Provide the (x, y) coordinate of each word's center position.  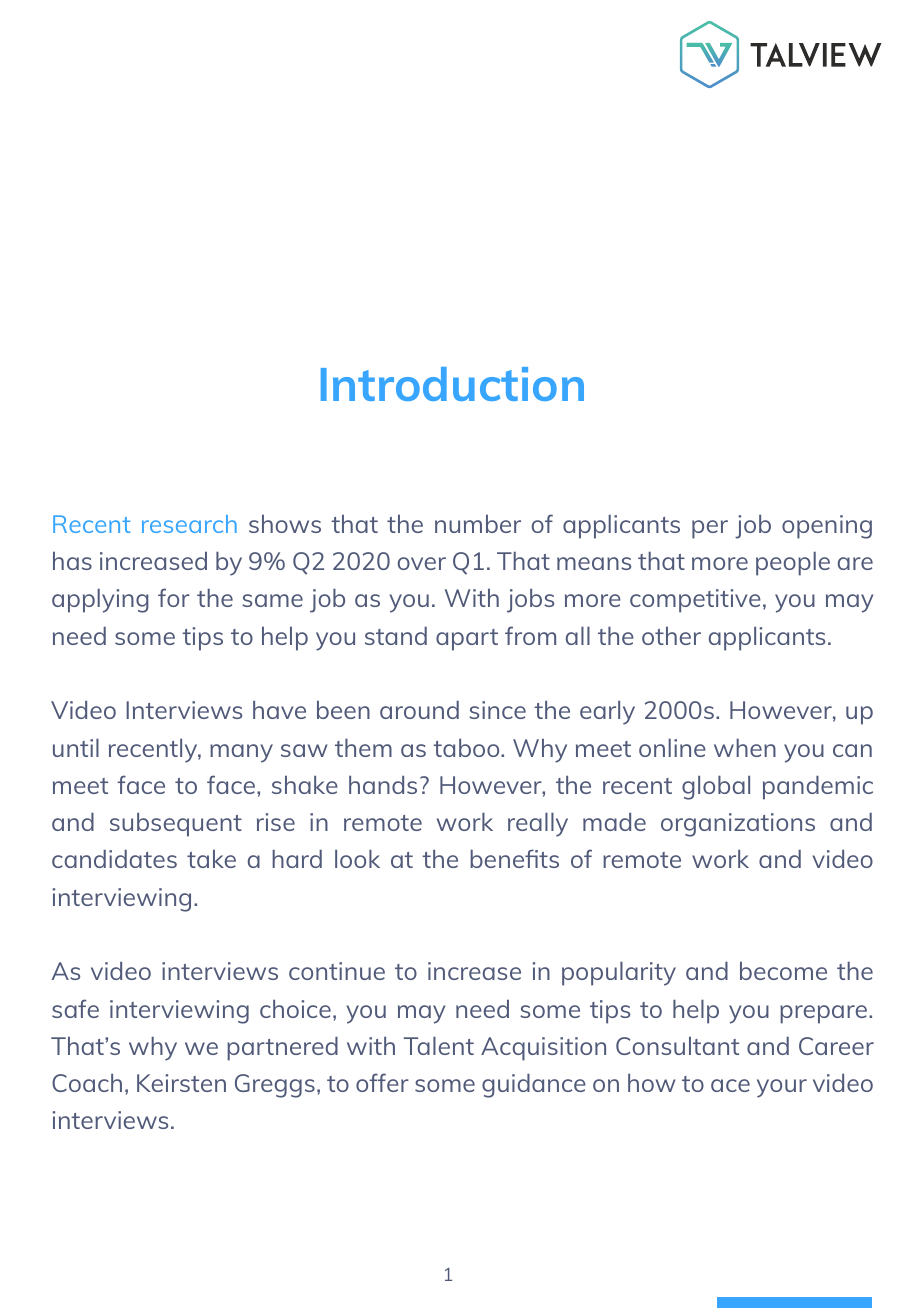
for (174, 597)
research (189, 524)
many (241, 753)
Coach (87, 1083)
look (357, 859)
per (710, 529)
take (211, 859)
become (783, 971)
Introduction (452, 384)
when (745, 748)
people (793, 564)
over (422, 563)
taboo (467, 748)
